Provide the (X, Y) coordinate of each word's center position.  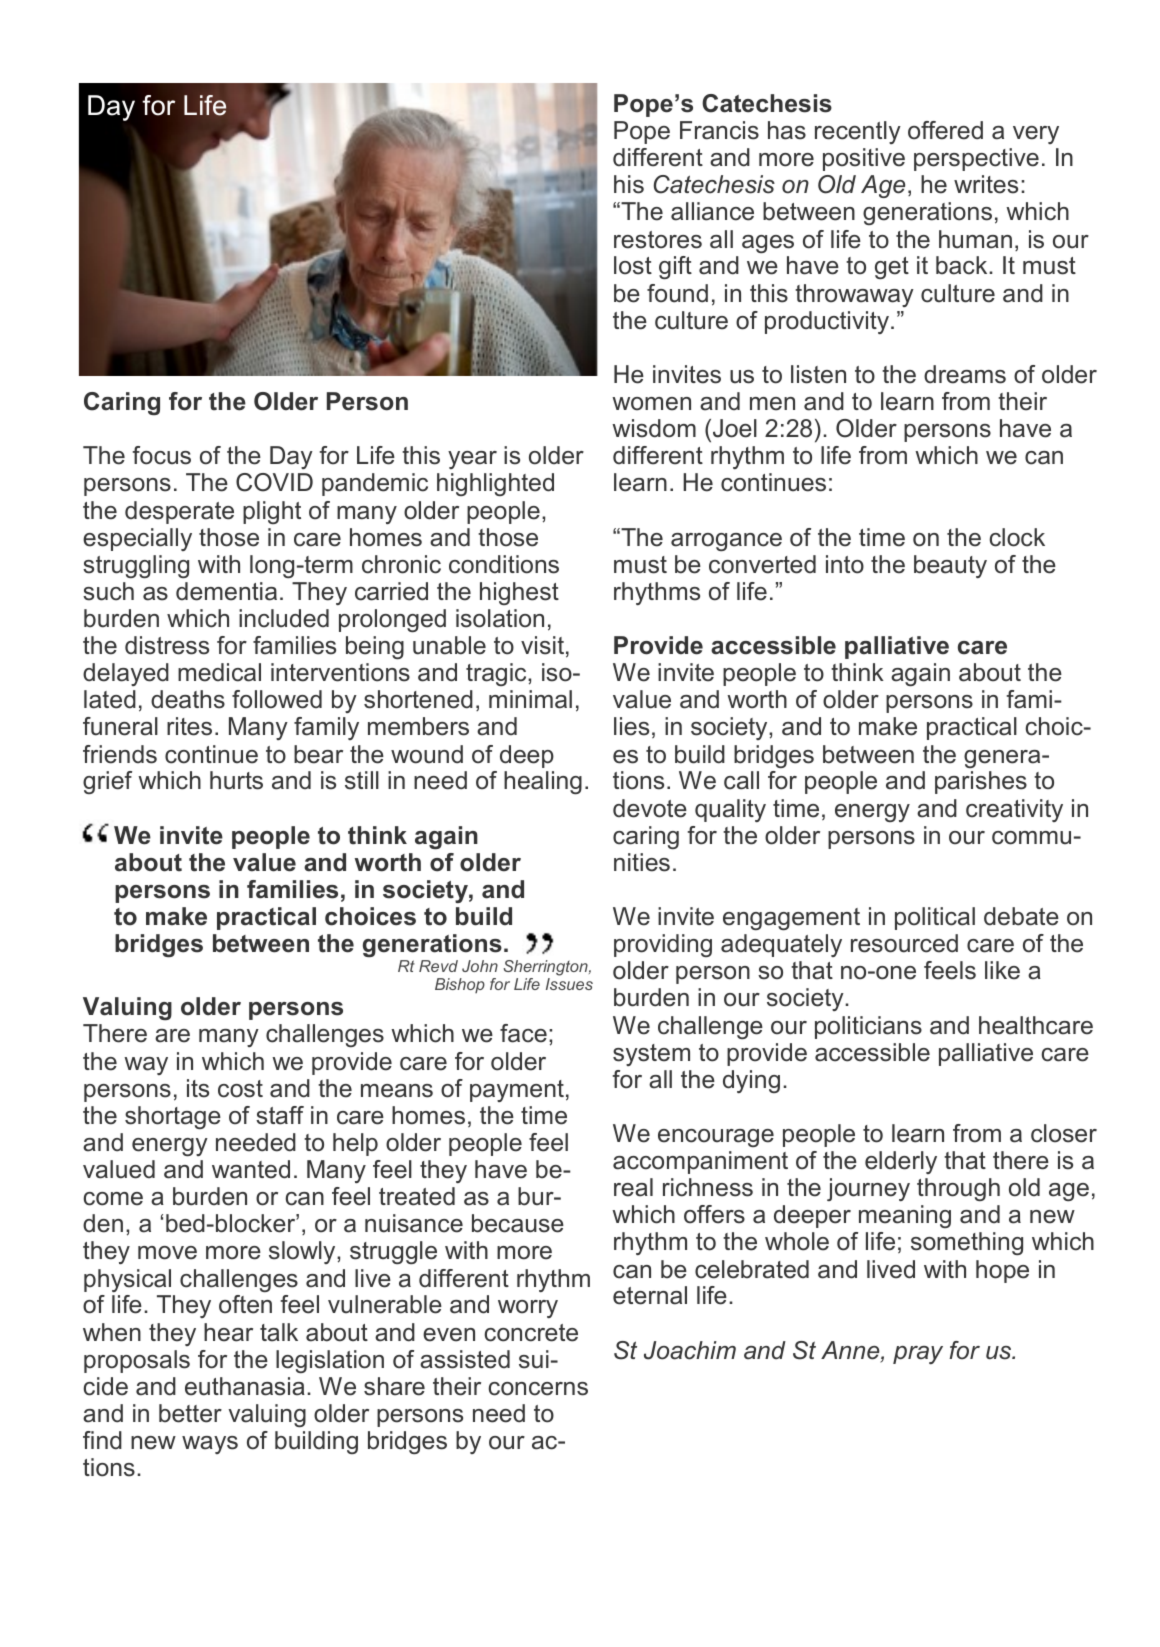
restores (658, 240)
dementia (226, 591)
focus (161, 455)
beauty (950, 566)
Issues (569, 984)
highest (519, 593)
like (1002, 970)
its (198, 1088)
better (190, 1413)
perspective (976, 159)
